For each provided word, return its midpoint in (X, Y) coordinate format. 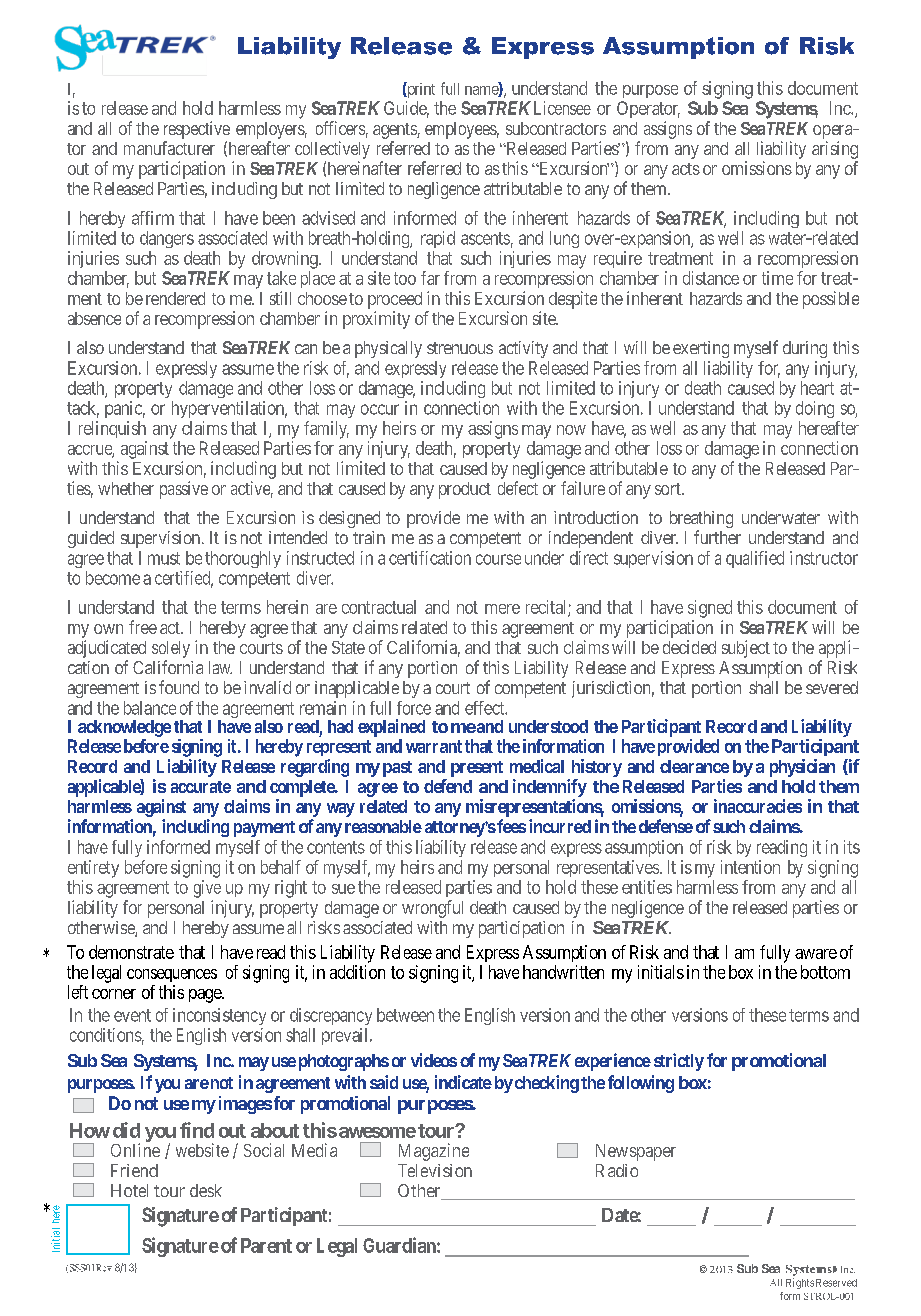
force (414, 708)
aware (816, 954)
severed (832, 687)
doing (815, 409)
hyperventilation (229, 409)
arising (835, 150)
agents (395, 131)
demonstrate (131, 952)
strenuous (460, 348)
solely (171, 651)
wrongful (432, 909)
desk (206, 1190)
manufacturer (169, 148)
